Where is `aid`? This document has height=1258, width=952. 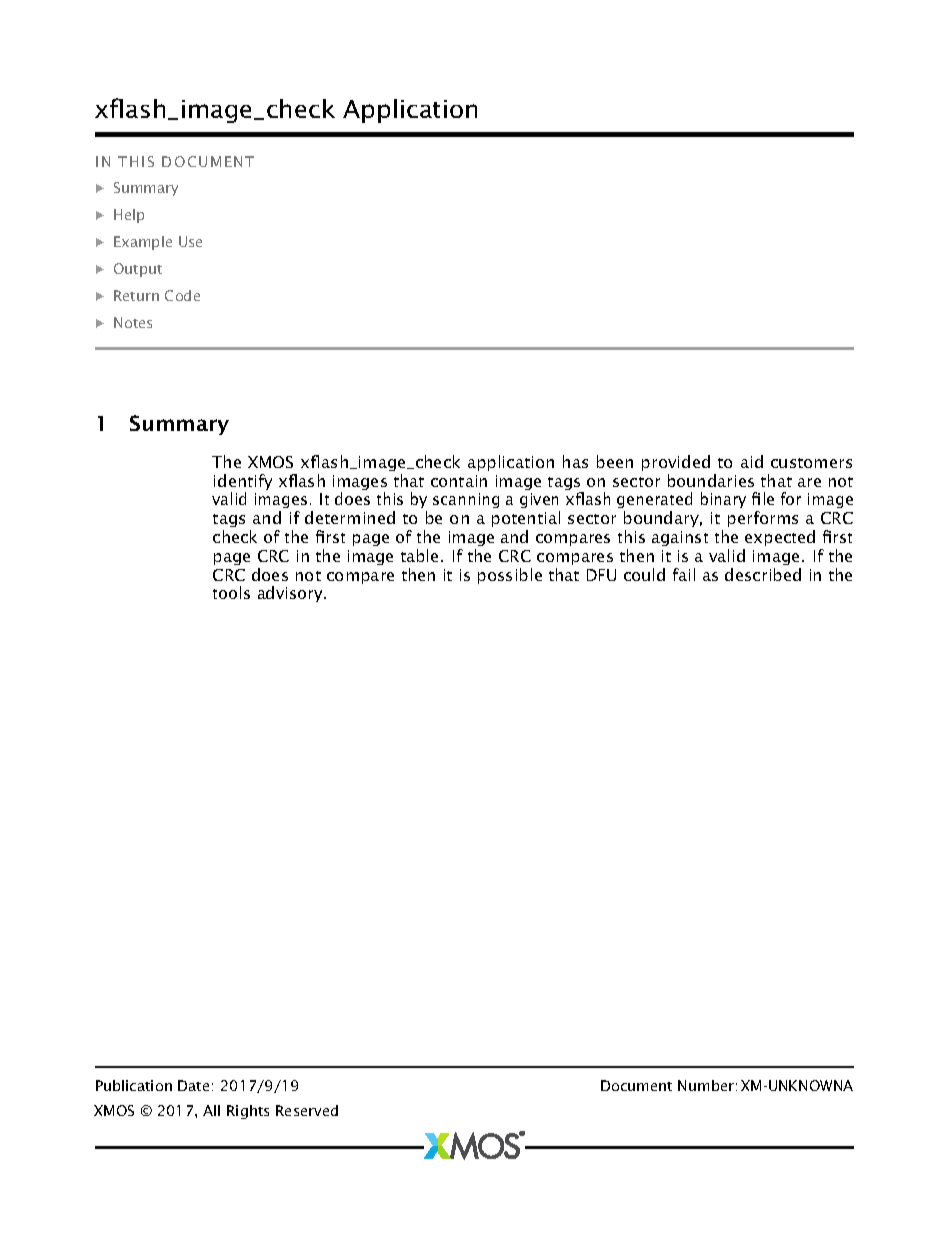
aid is located at coordinates (752, 461).
